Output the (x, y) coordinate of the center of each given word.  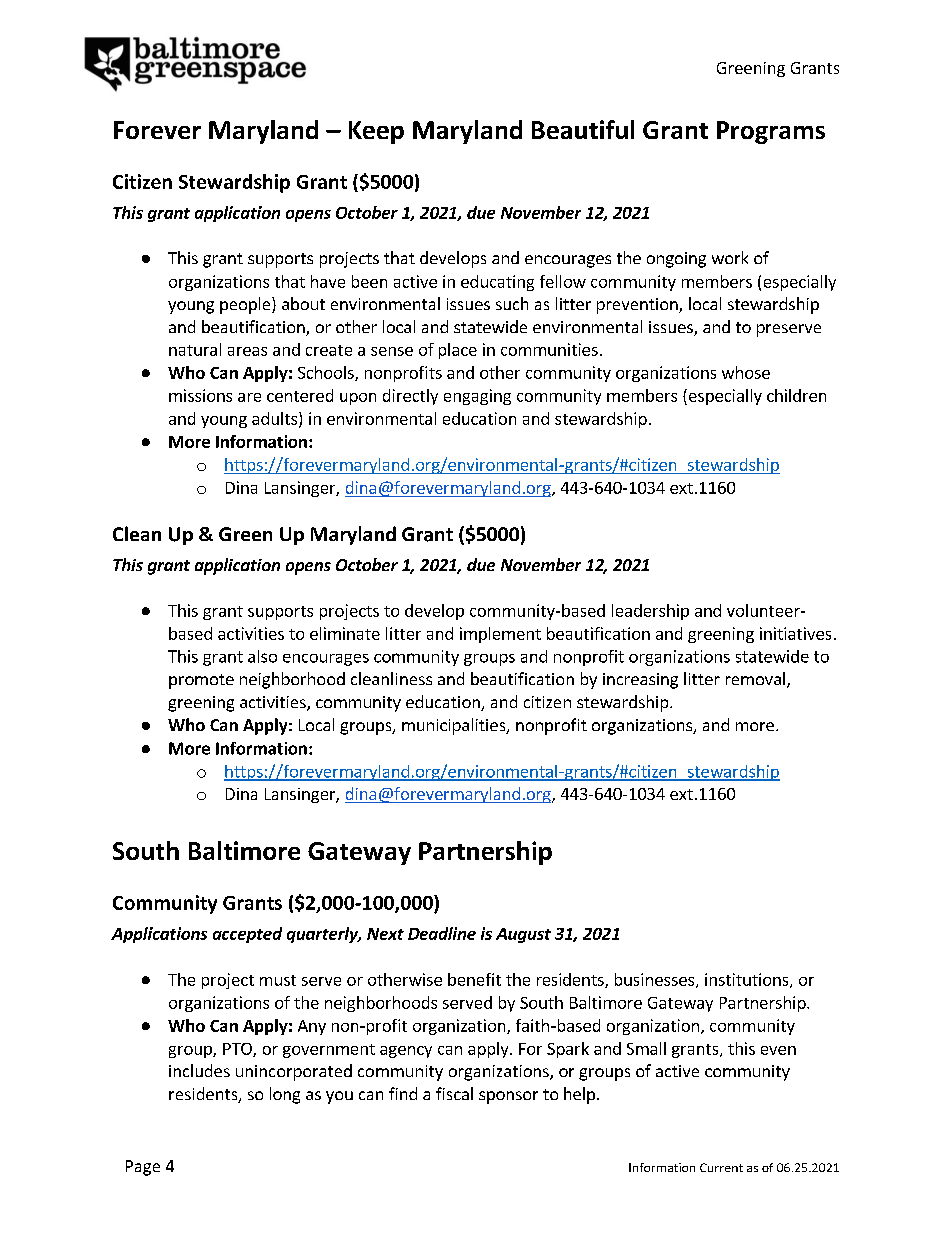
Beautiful (583, 129)
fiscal (454, 1093)
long (285, 1095)
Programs (771, 132)
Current (721, 1167)
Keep (376, 132)
